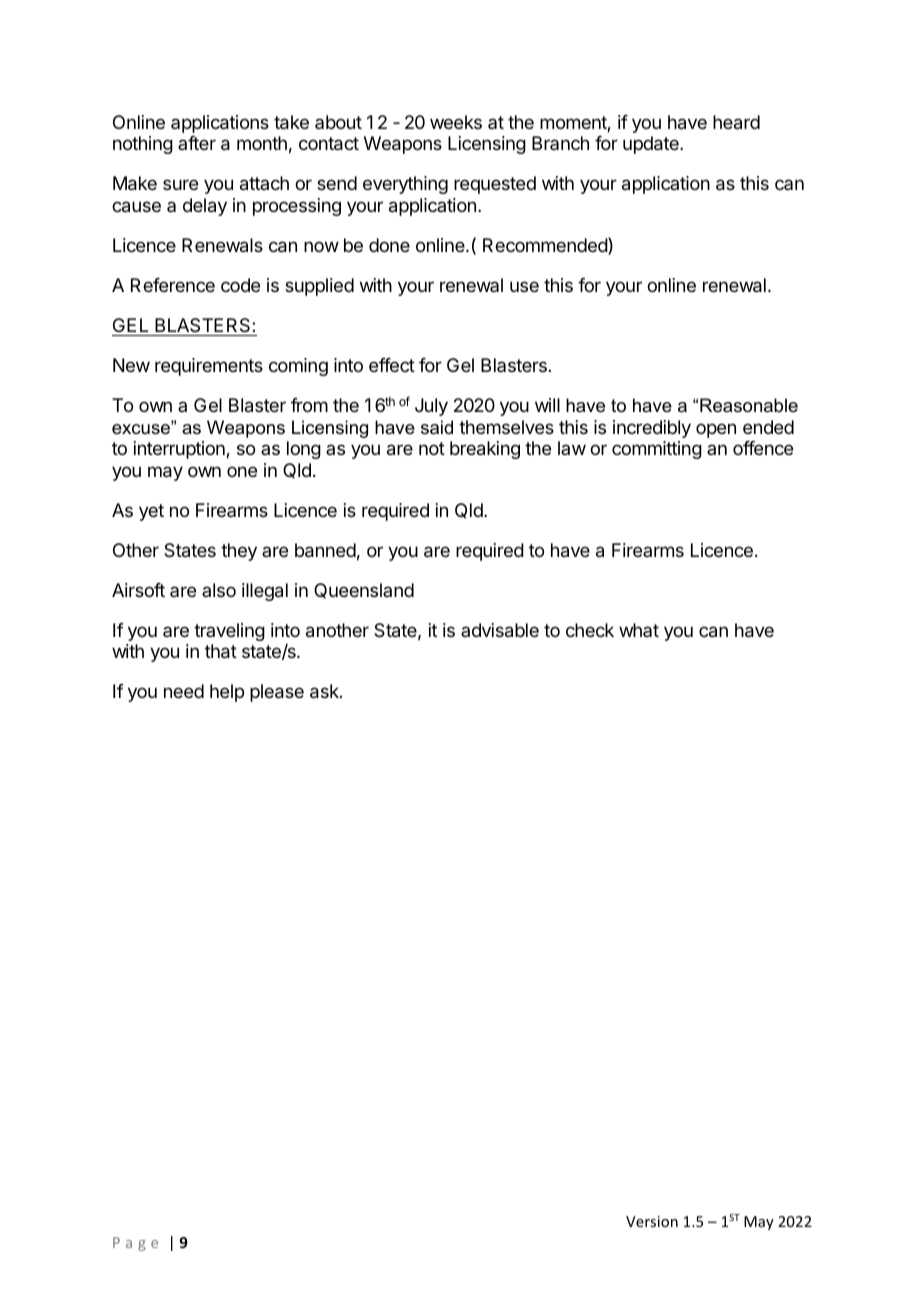  Describe the element at coordinates (657, 450) in the screenshot. I see `committing` at that location.
